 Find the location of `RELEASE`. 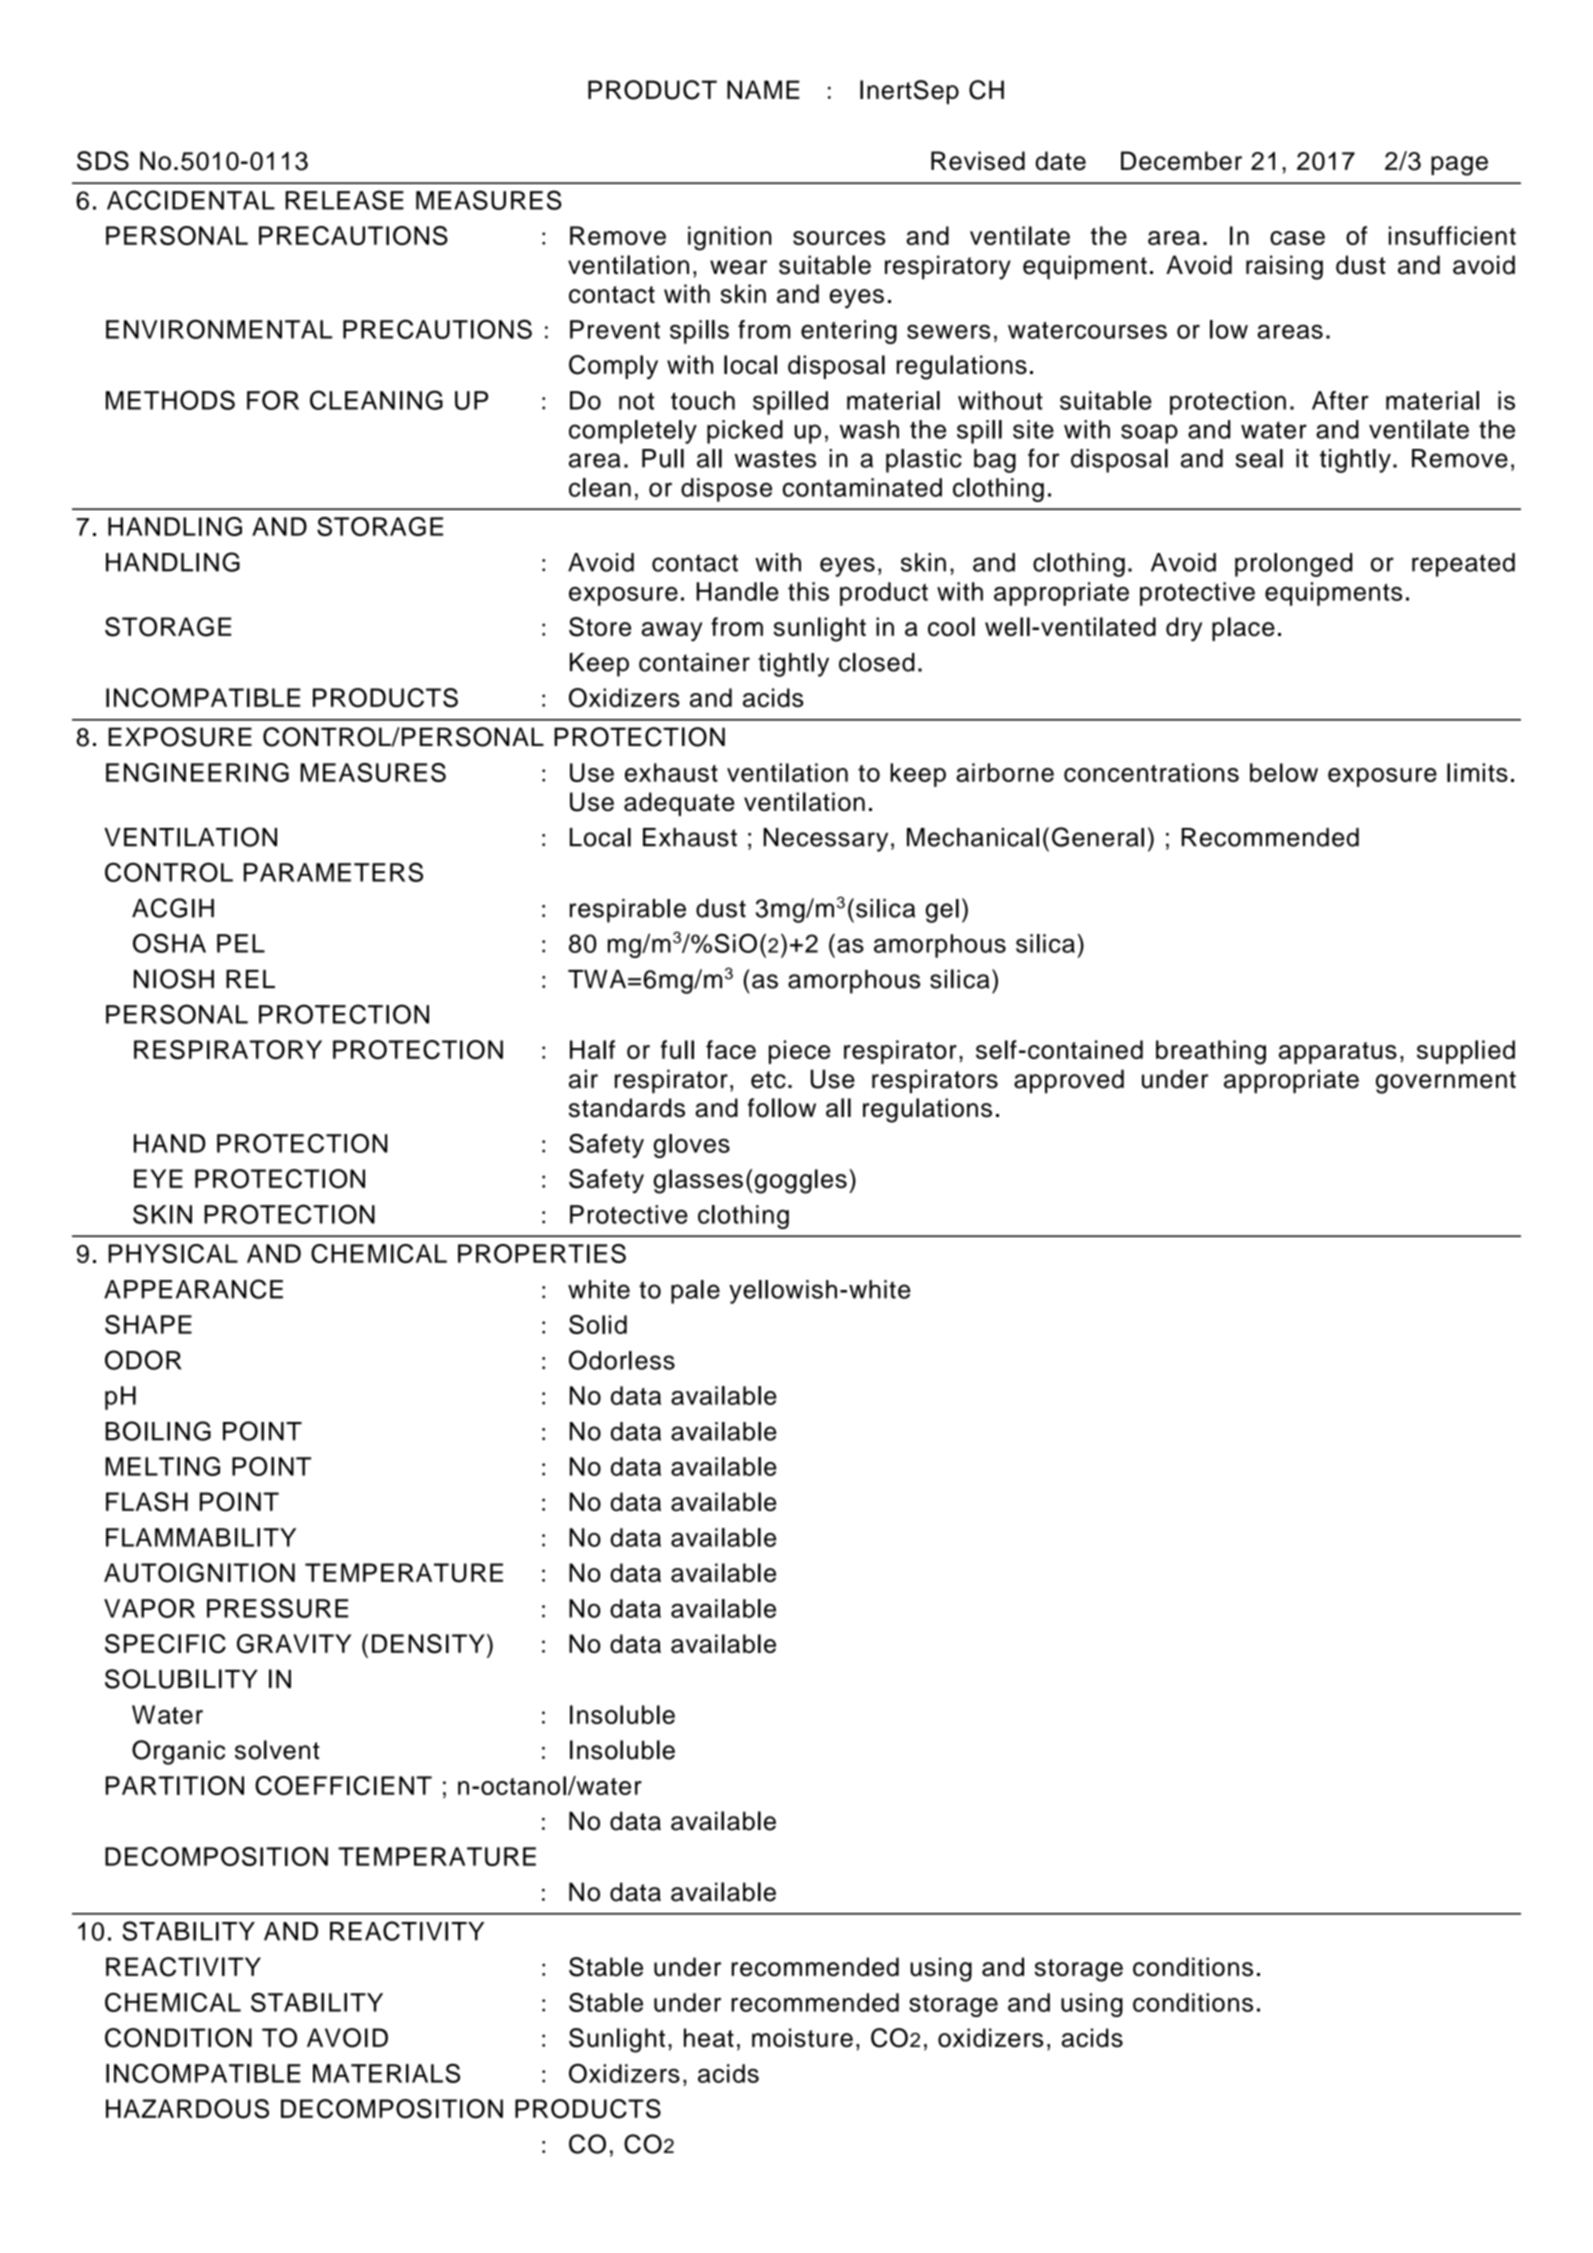

RELEASE is located at coordinates (344, 200).
